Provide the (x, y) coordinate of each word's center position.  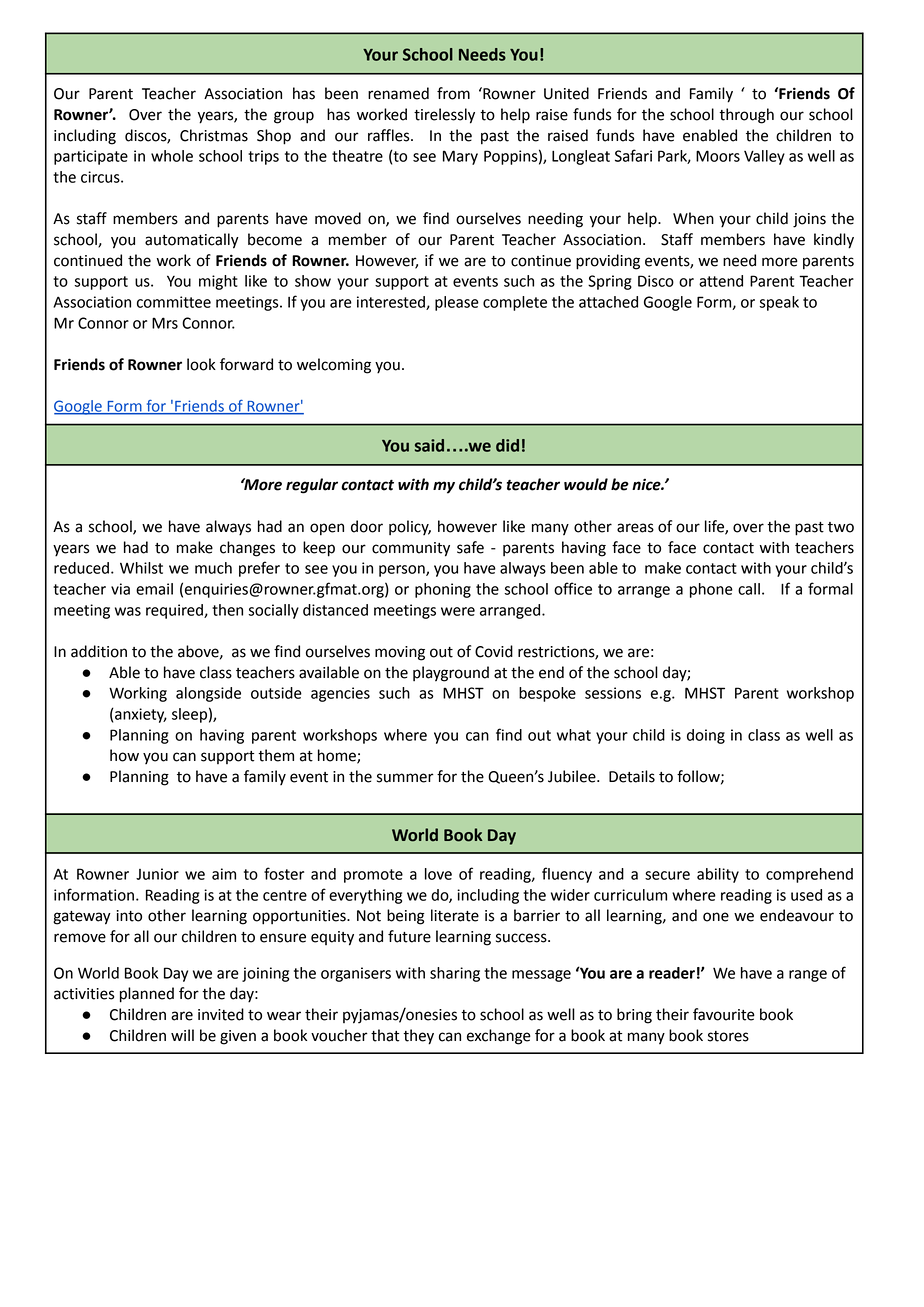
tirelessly (444, 116)
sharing (455, 974)
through (746, 116)
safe (470, 547)
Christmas (214, 135)
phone (711, 590)
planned (147, 995)
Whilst (141, 568)
